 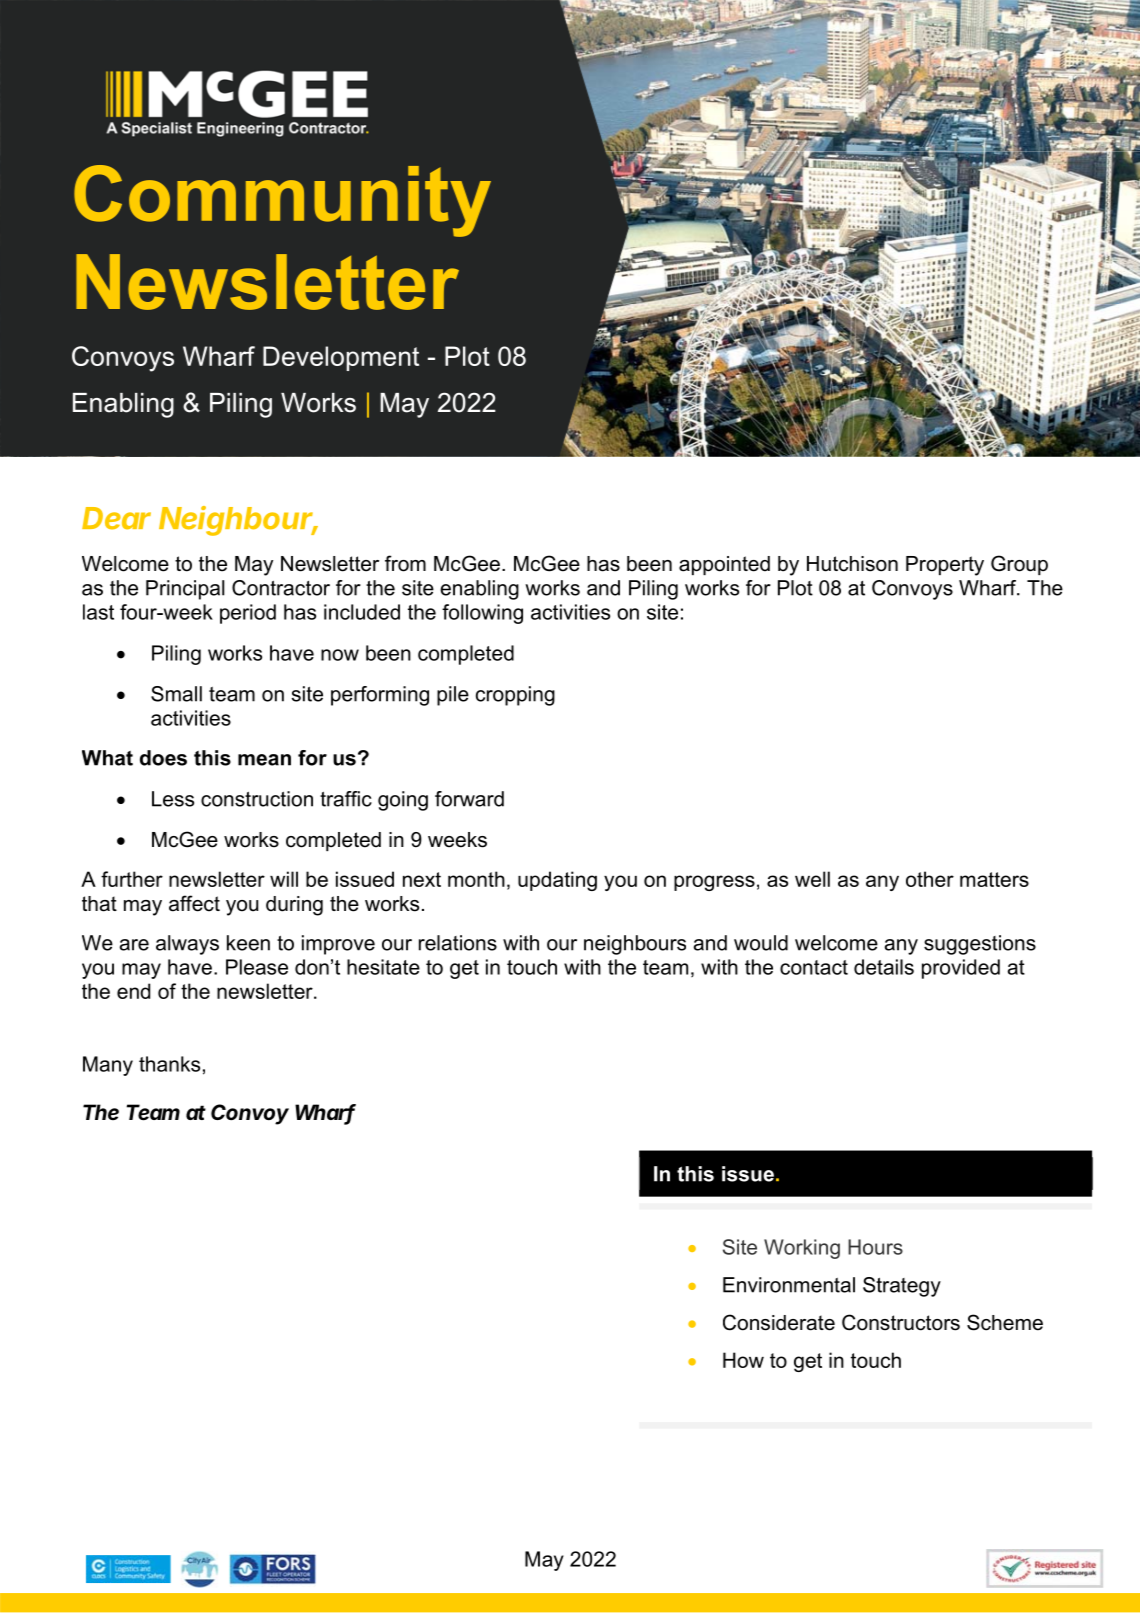 I want to click on Many, so click(x=108, y=1066).
